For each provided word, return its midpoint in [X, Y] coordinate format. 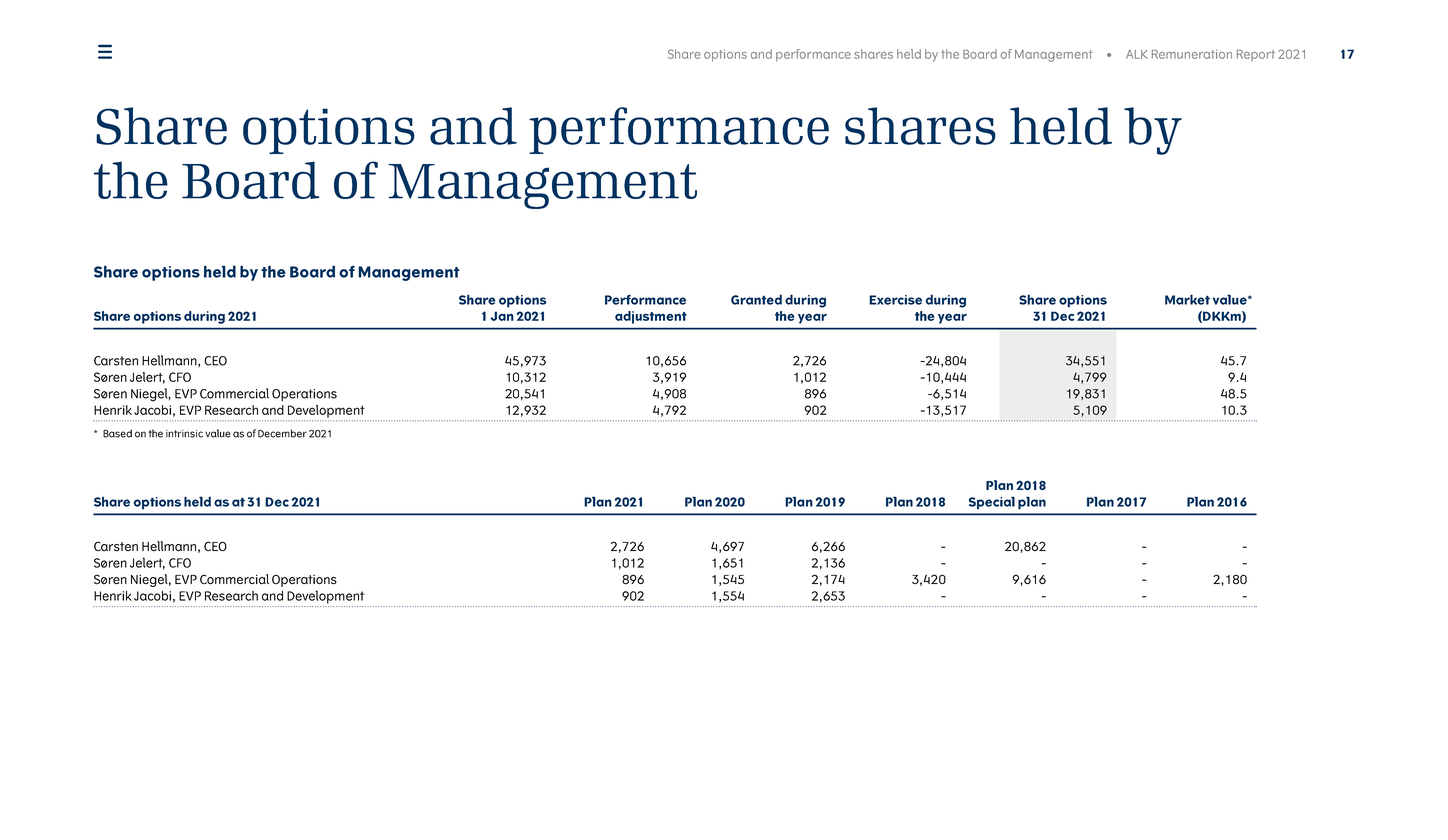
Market [1187, 299]
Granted [756, 299]
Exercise [895, 300]
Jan [502, 316]
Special [992, 503]
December [282, 433]
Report [1256, 55]
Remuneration [1192, 54]
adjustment [651, 317]
